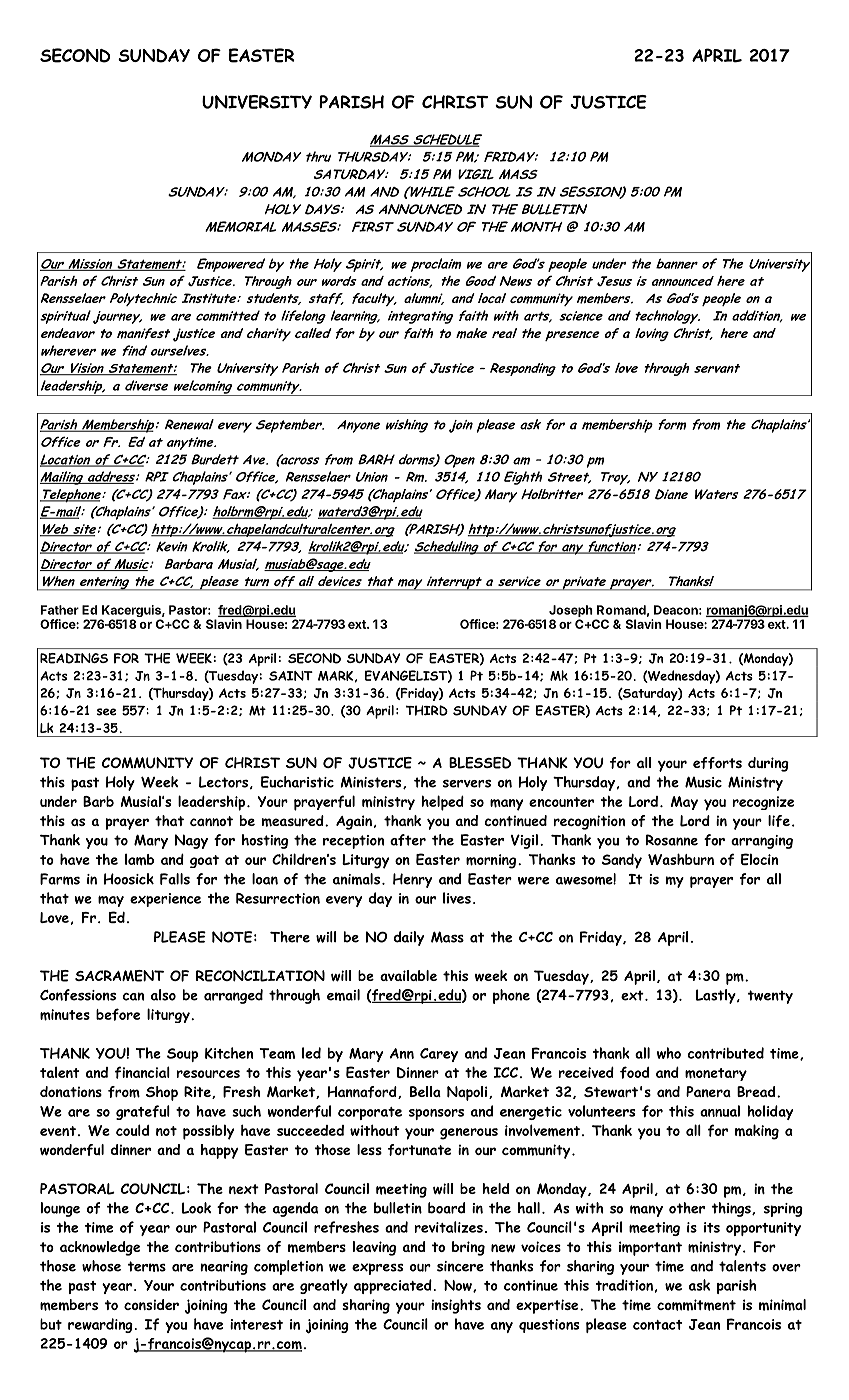 The width and height of the page is (849, 1400). What do you see at coordinates (419, 1150) in the page?
I see `fortunate` at bounding box center [419, 1150].
